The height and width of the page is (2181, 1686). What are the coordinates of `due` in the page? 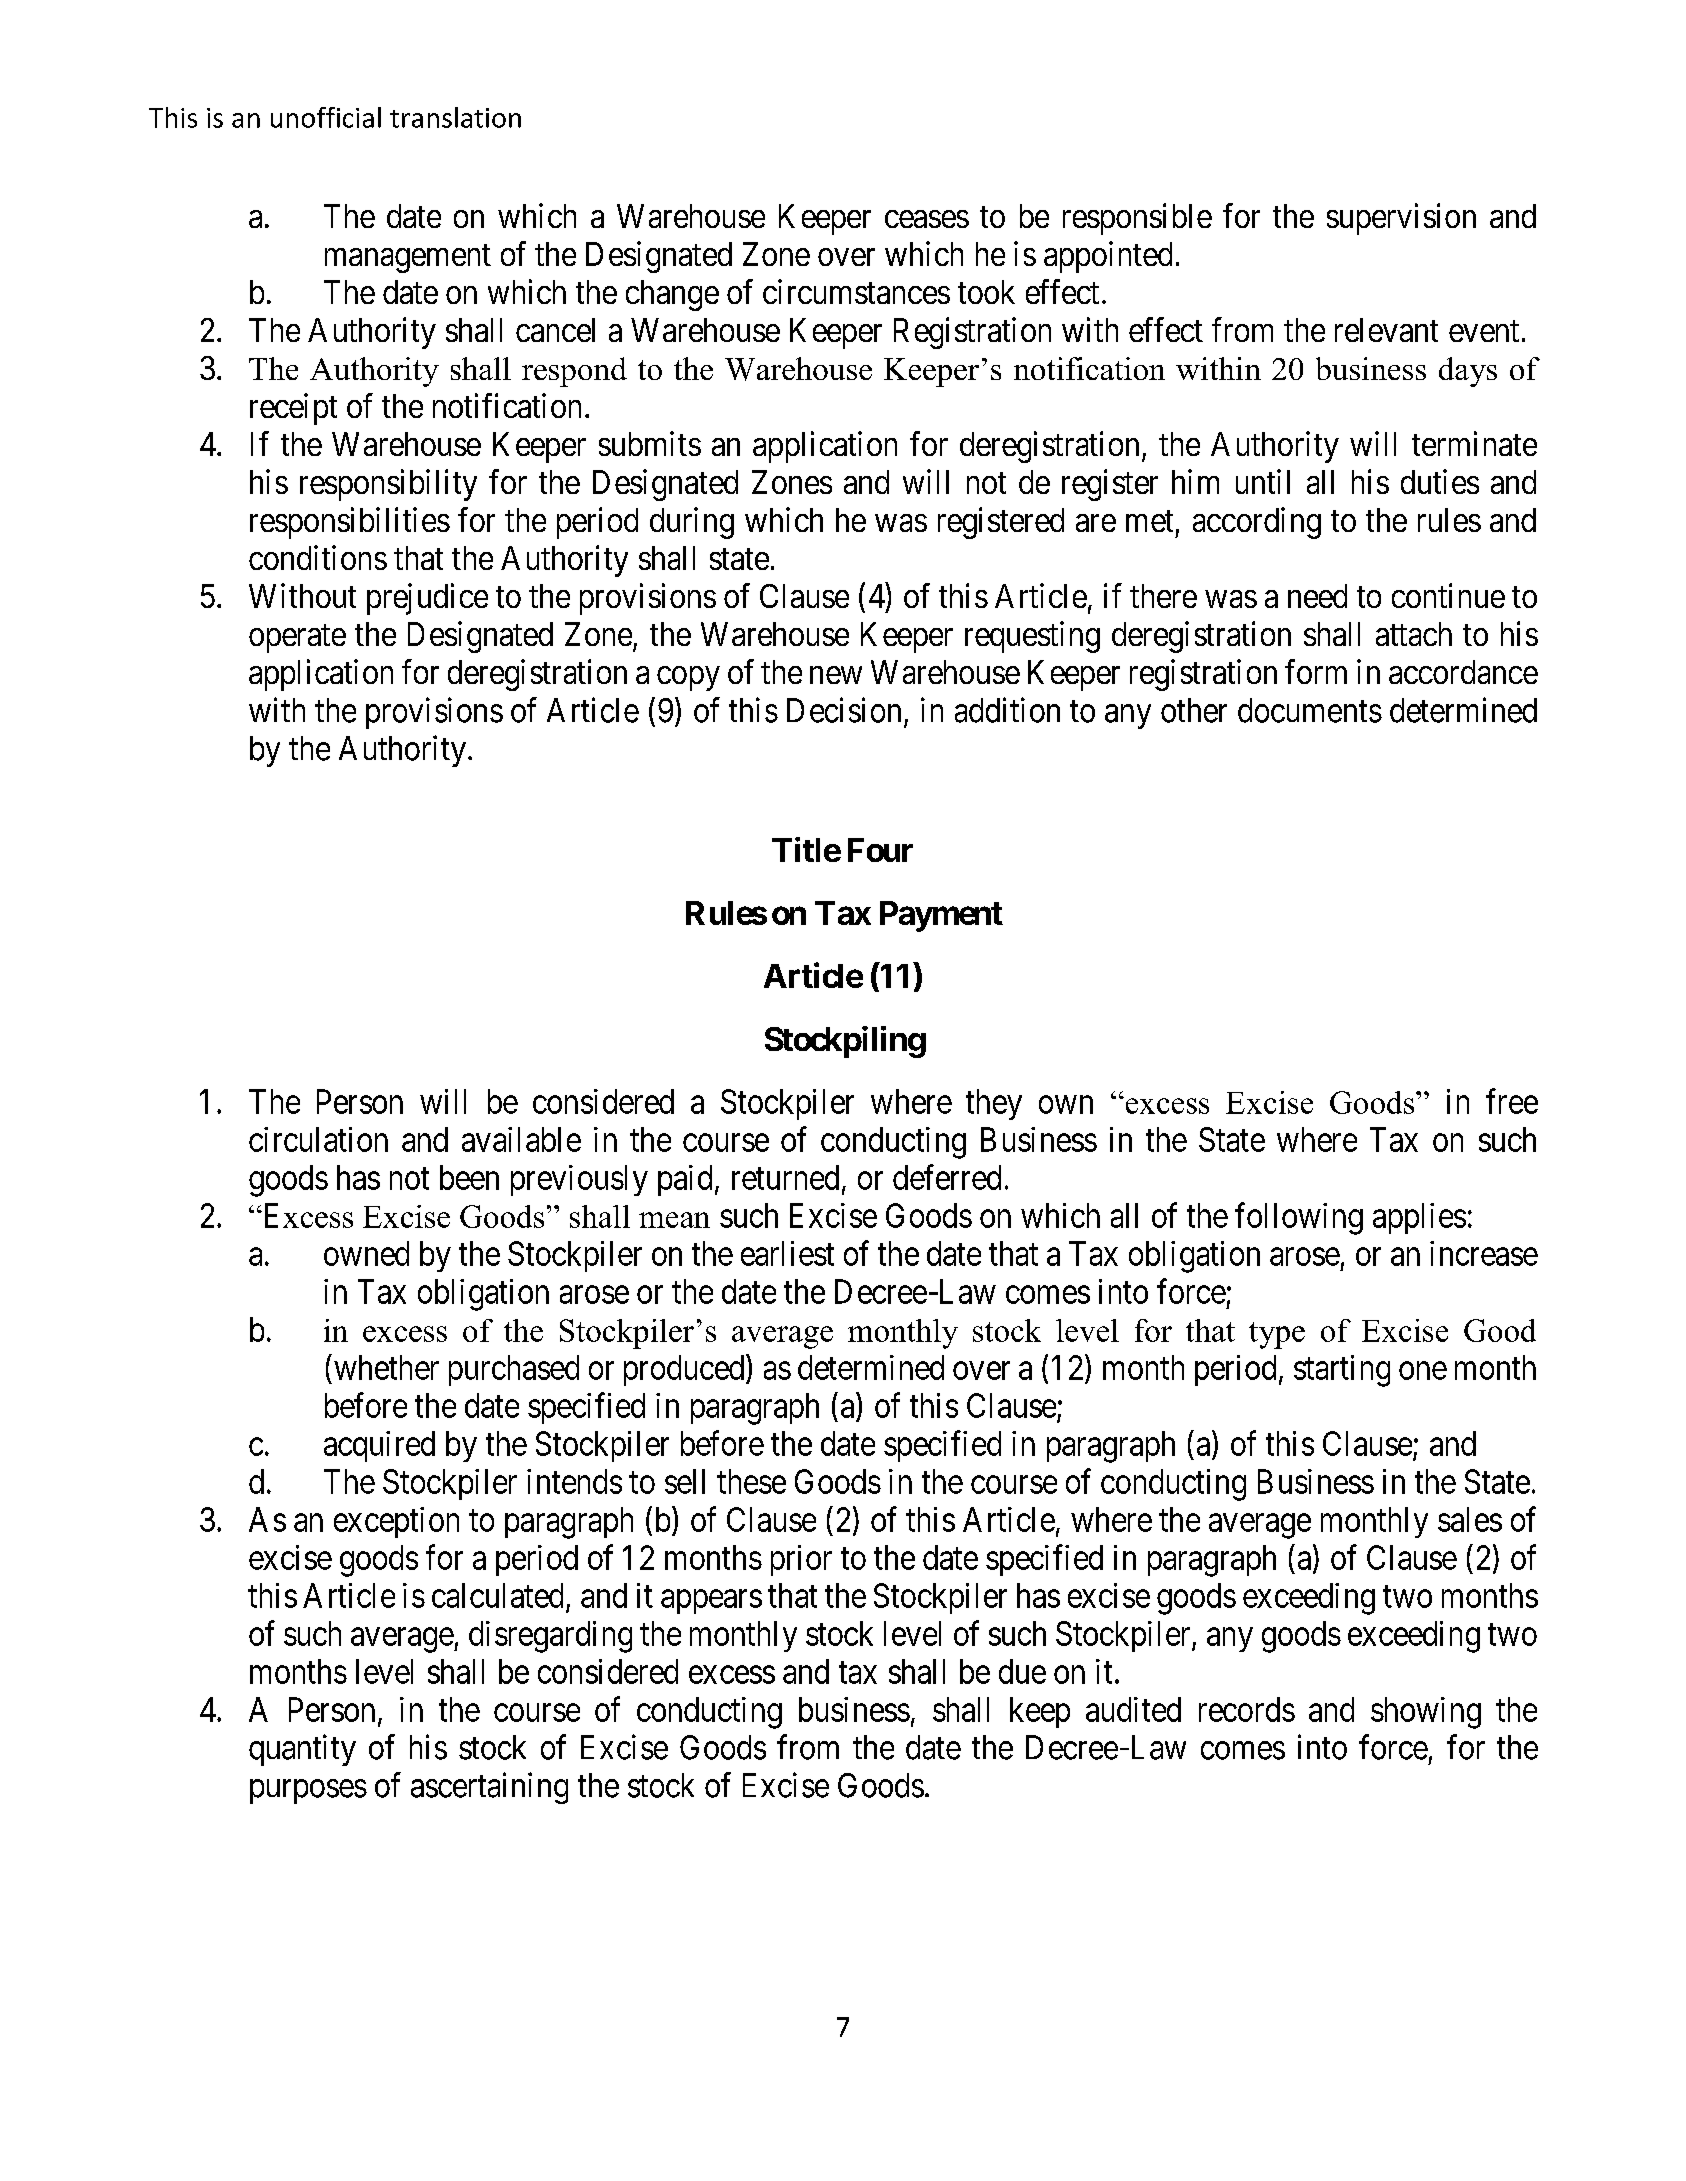 It's located at (1022, 1671).
